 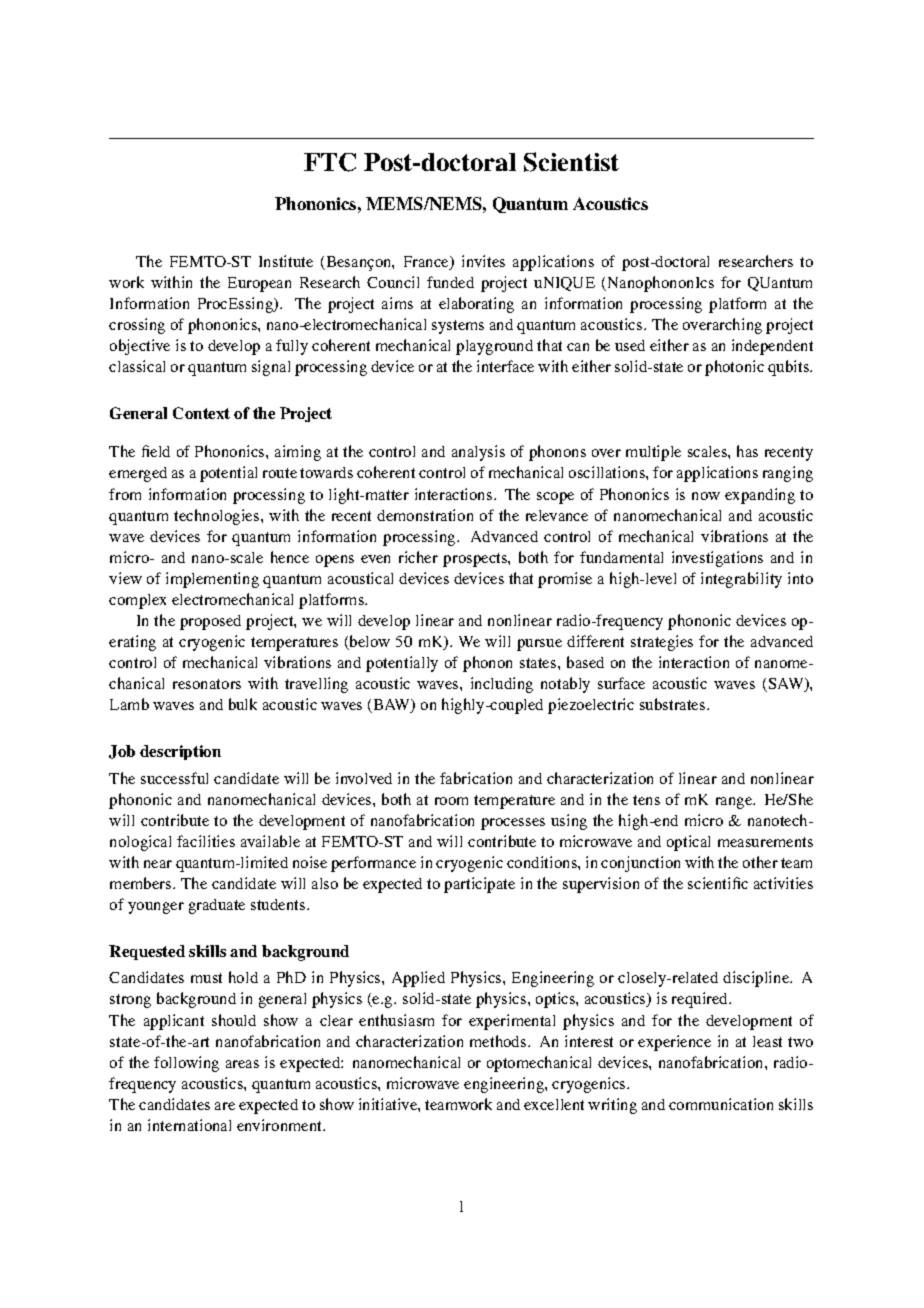 I want to click on Context, so click(x=201, y=413).
